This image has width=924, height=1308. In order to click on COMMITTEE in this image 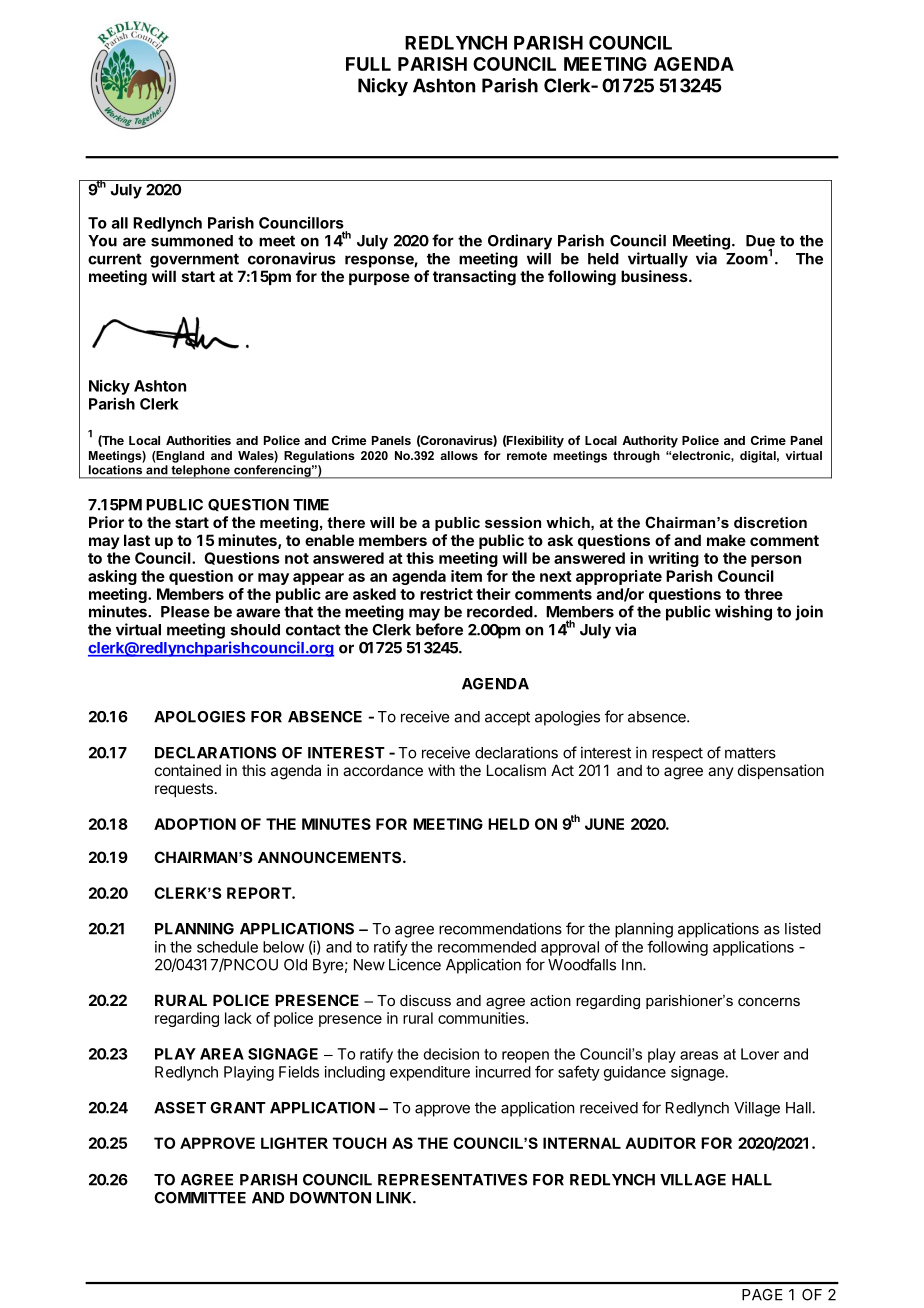, I will do `click(200, 1198)`.
